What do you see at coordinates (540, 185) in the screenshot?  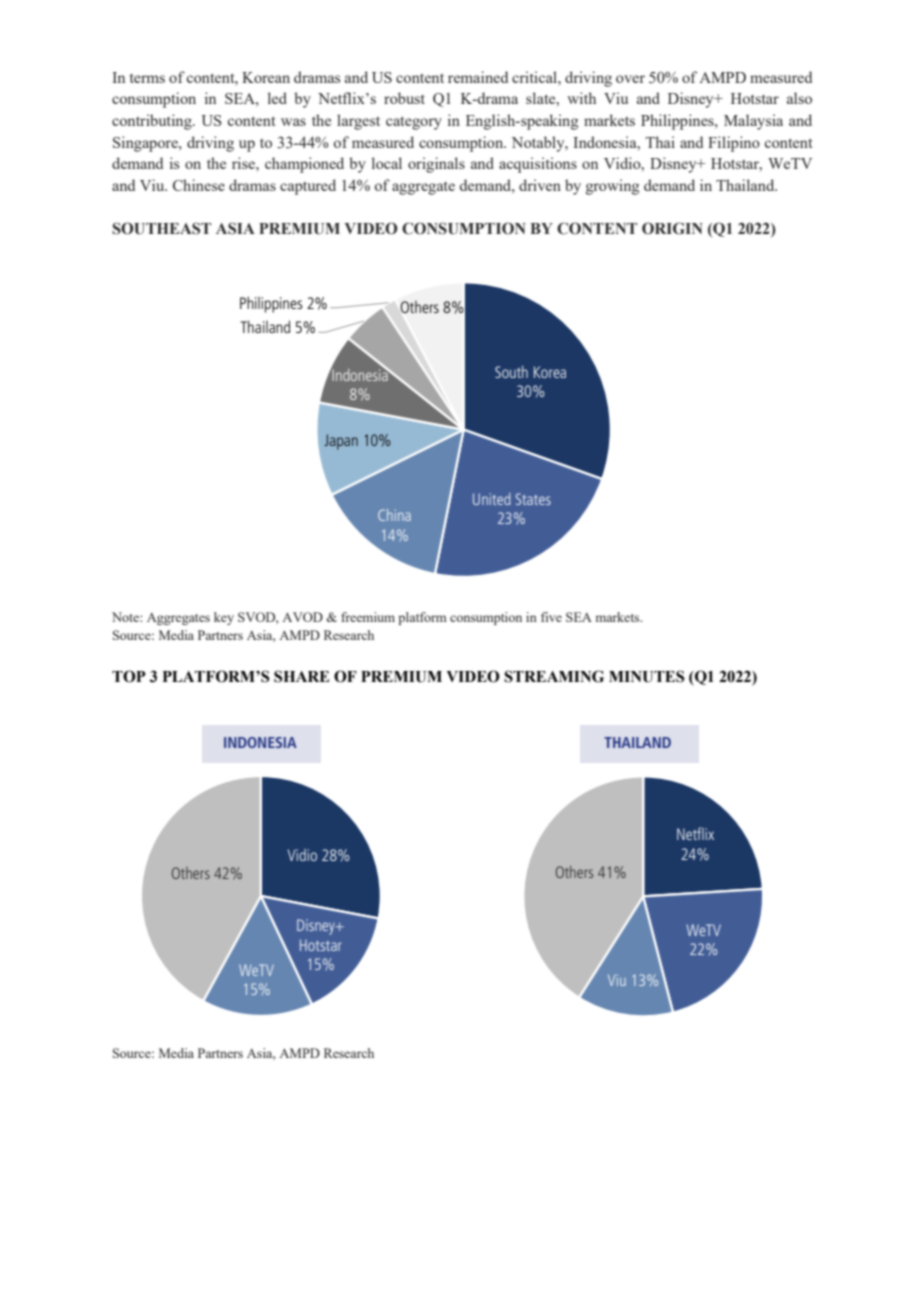 I see `driven` at bounding box center [540, 185].
